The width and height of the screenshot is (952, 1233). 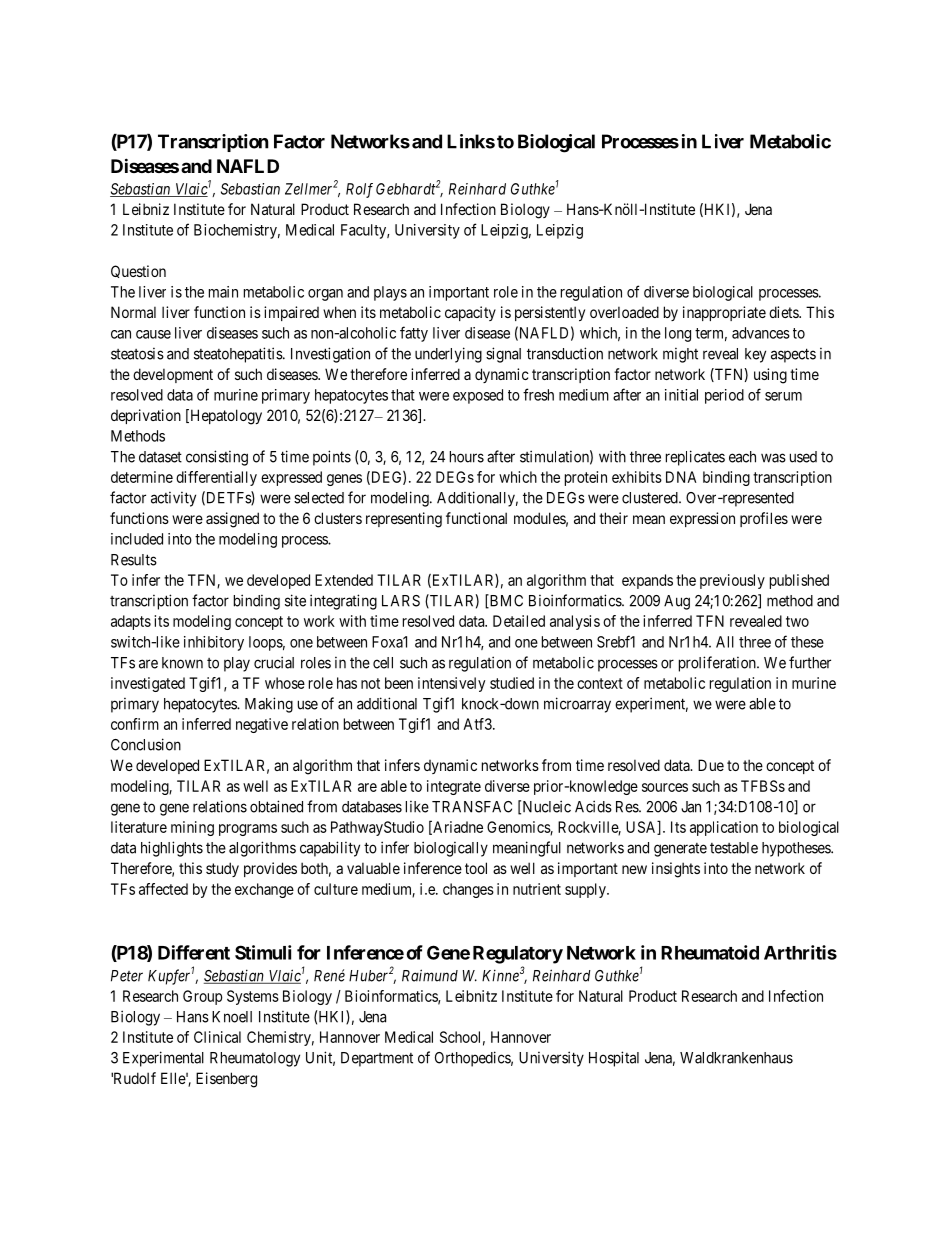 What do you see at coordinates (225, 417) in the screenshot?
I see `Hepatology` at bounding box center [225, 417].
